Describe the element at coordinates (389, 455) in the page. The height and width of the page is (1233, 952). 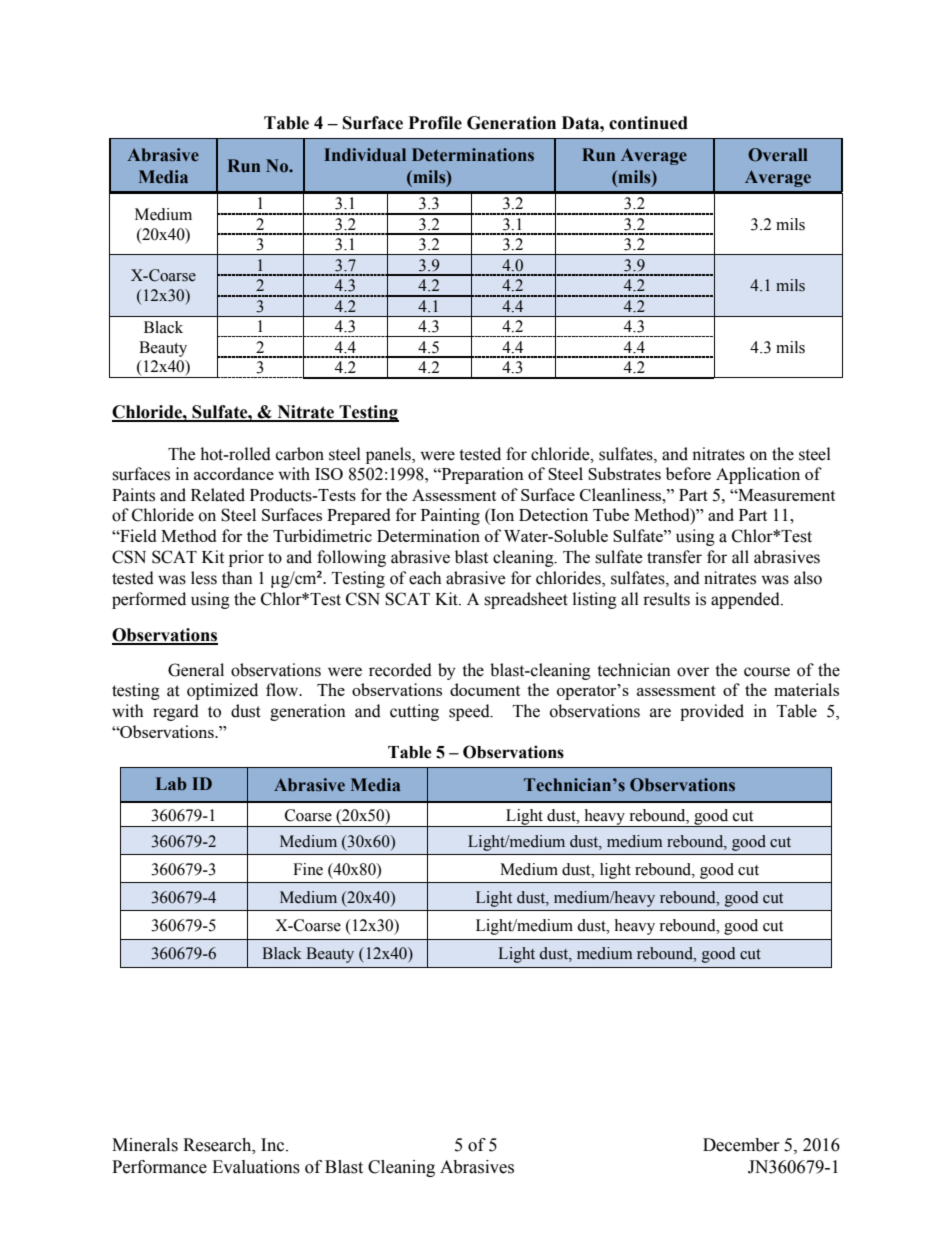
I see `panels` at that location.
